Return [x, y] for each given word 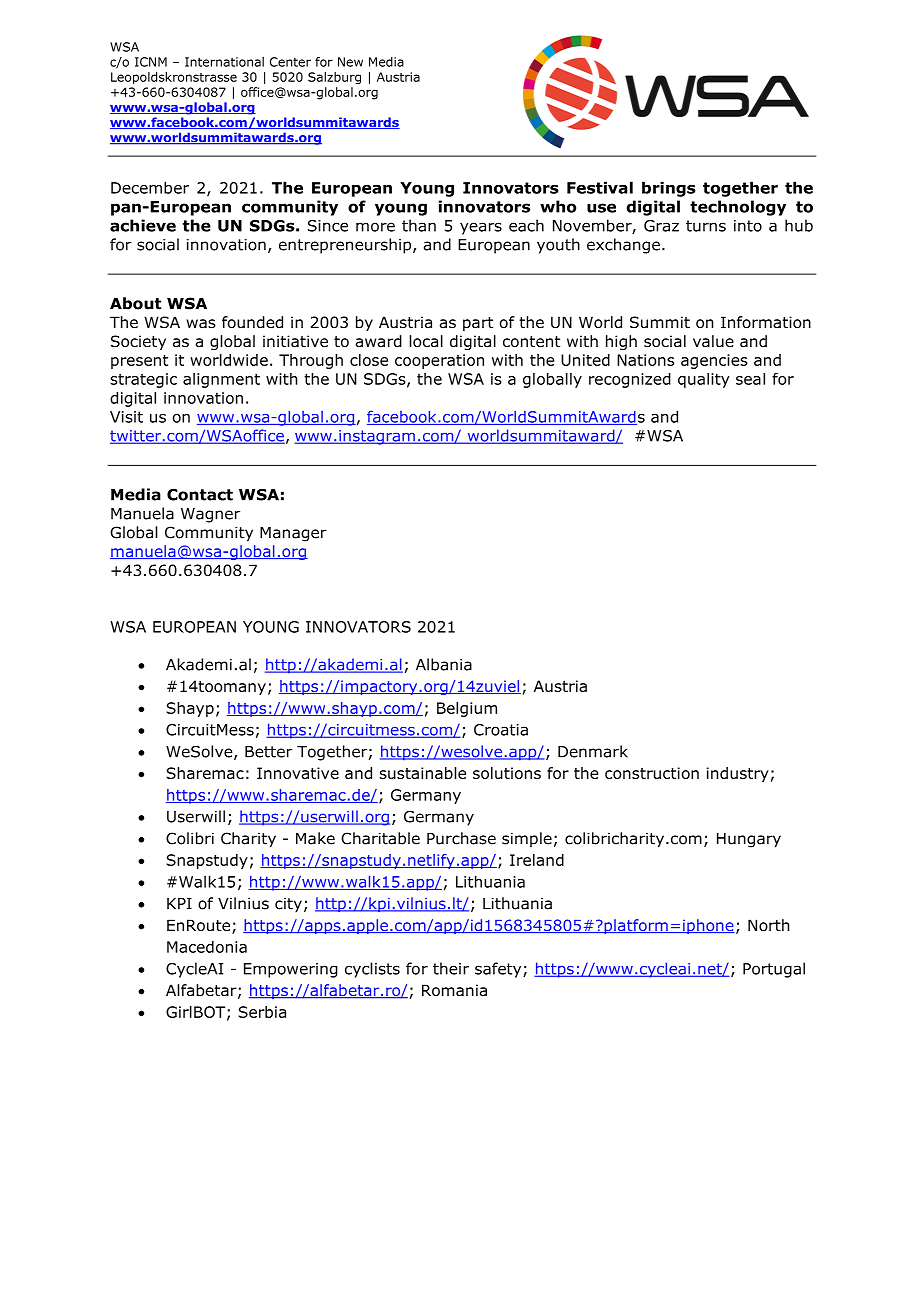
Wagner [210, 515]
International [224, 62]
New [350, 62]
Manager [293, 534]
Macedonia [207, 947]
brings [669, 189]
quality [704, 380]
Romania [454, 990]
